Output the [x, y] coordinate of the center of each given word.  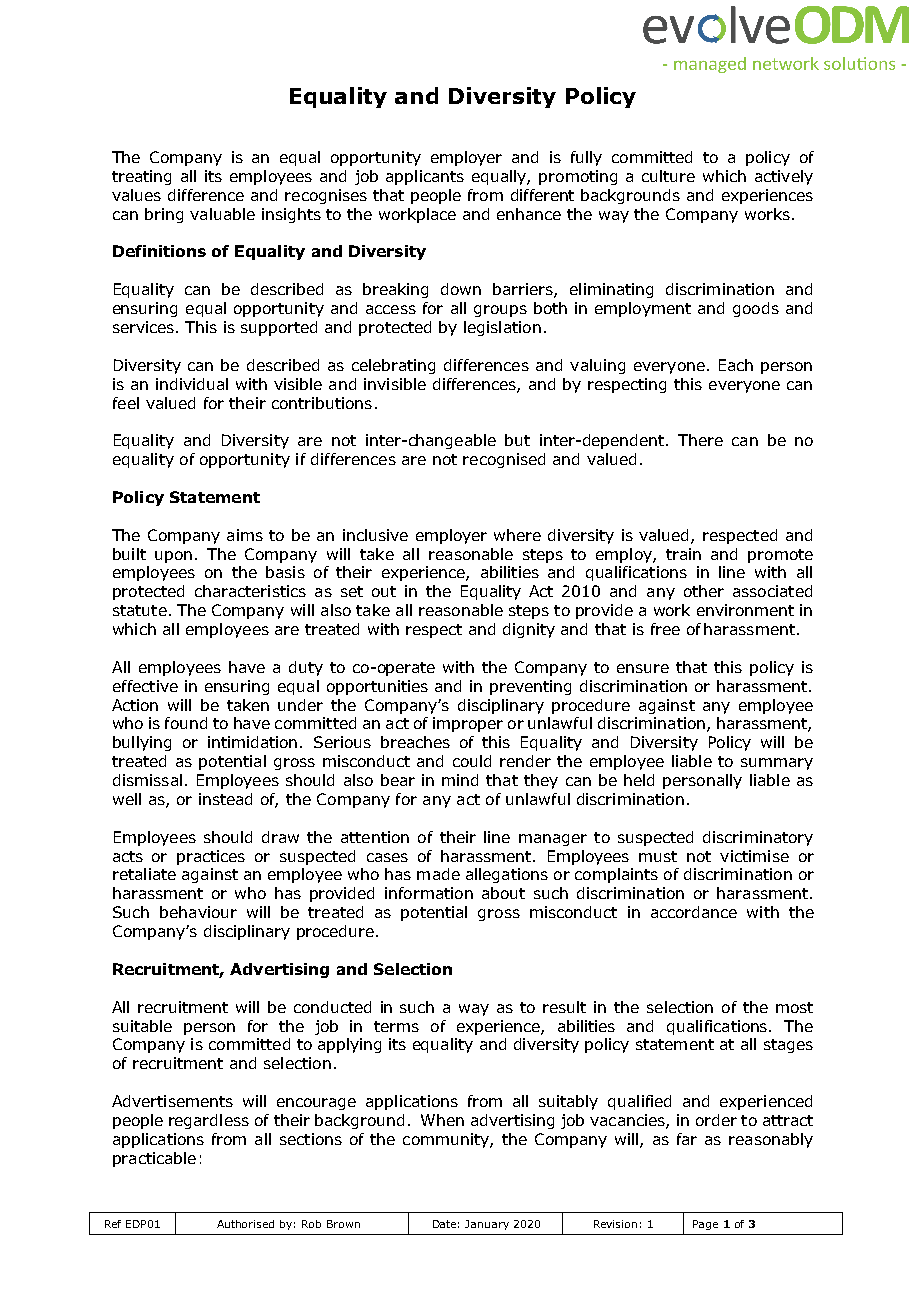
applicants [425, 177]
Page [705, 1225]
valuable [222, 214]
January [487, 1225]
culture [668, 176]
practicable [154, 1159]
